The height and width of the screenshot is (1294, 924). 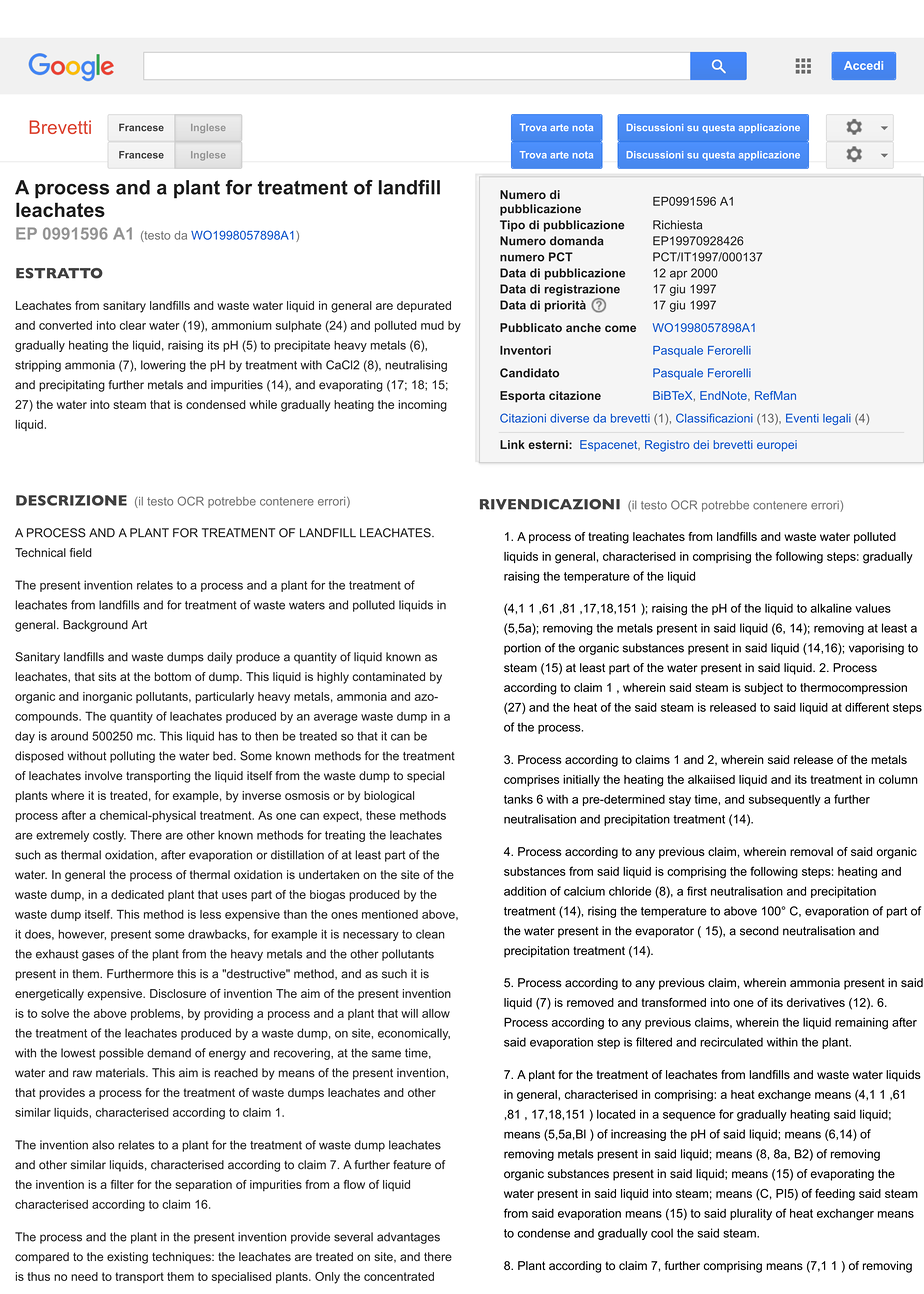 I want to click on alkaline, so click(x=831, y=608).
